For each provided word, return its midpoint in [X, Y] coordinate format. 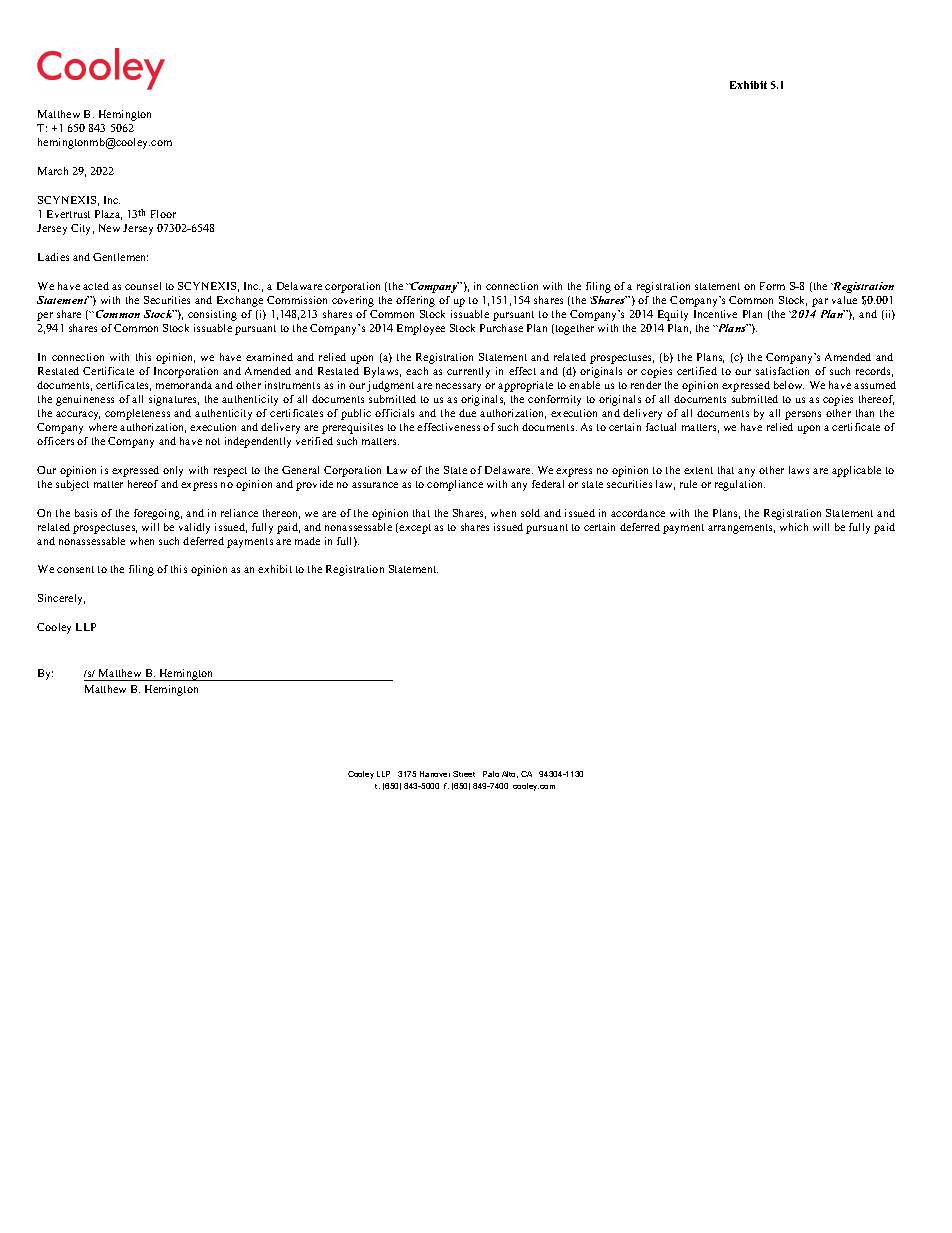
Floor [163, 214]
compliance [455, 485]
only [173, 471]
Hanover [435, 774]
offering [415, 301]
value [844, 300]
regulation [740, 485]
